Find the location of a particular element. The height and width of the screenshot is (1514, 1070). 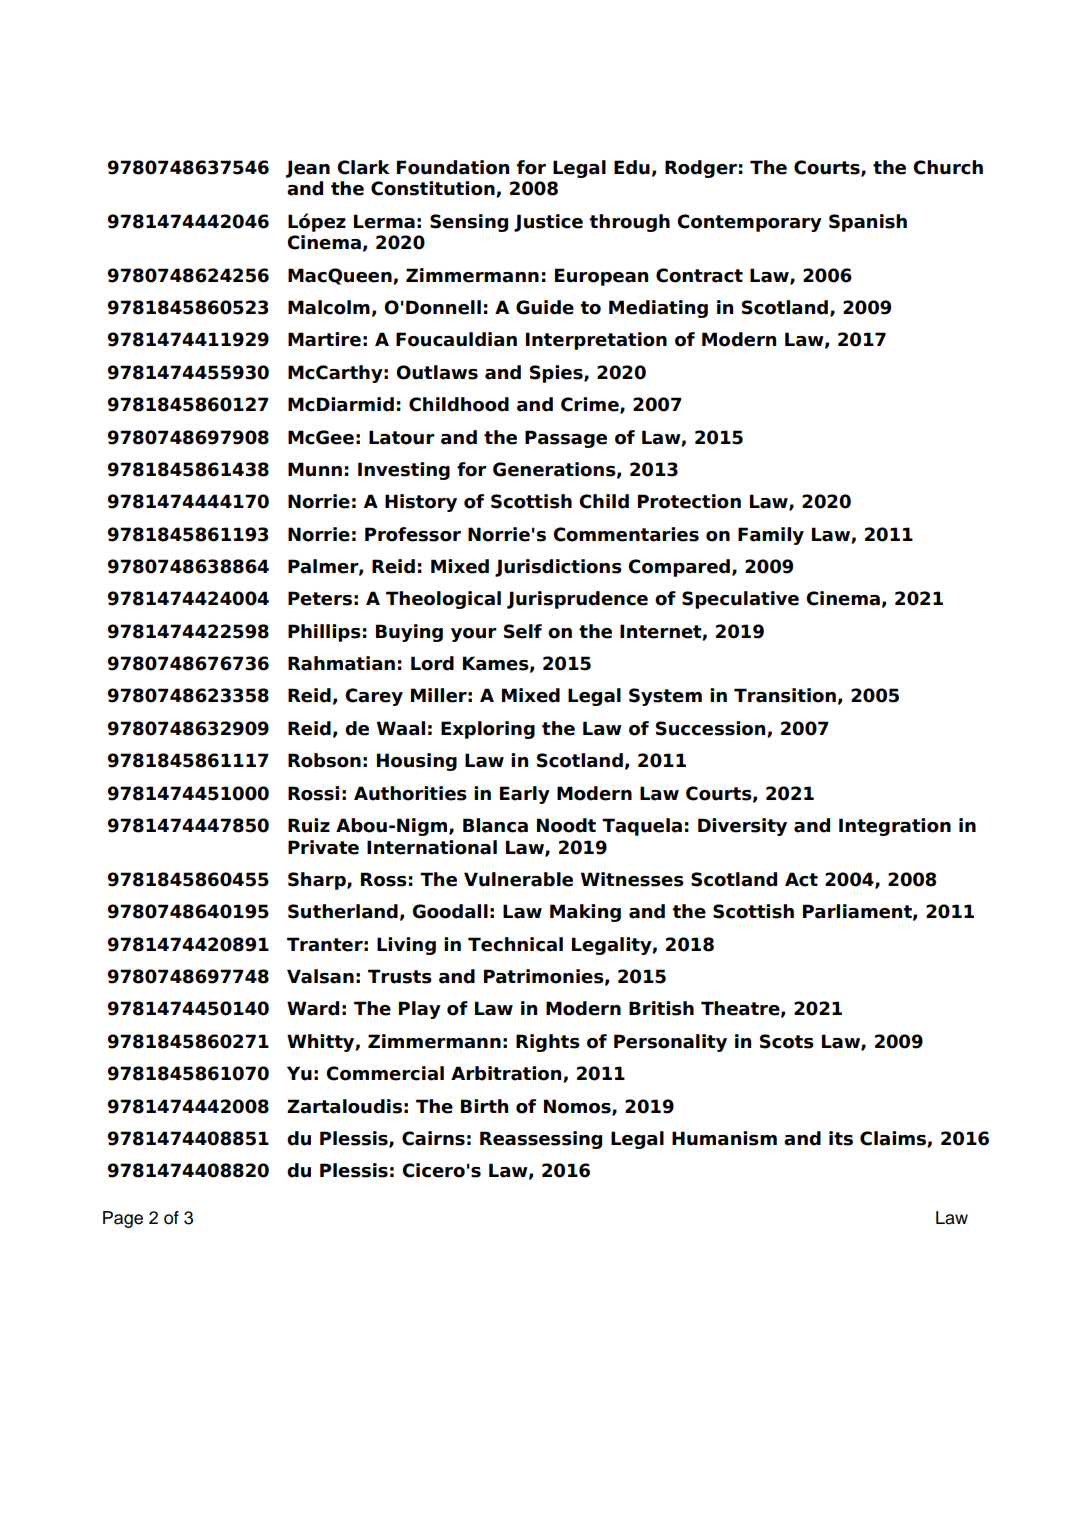

Technical is located at coordinates (515, 944).
